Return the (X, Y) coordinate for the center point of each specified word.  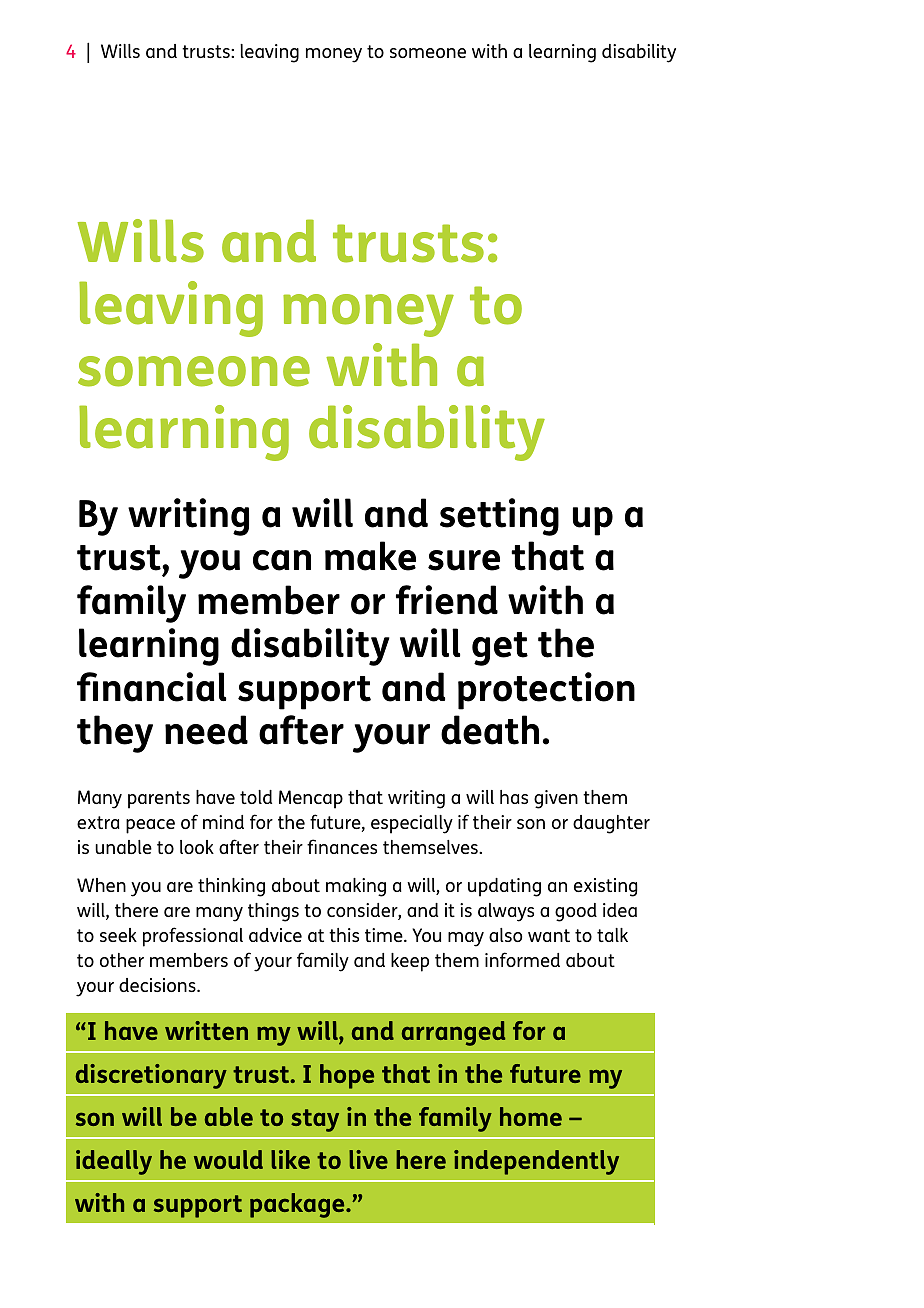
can (282, 560)
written (206, 1030)
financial (151, 687)
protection (546, 691)
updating (504, 887)
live (368, 1159)
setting (499, 517)
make (370, 556)
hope (347, 1076)
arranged (453, 1033)
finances (342, 846)
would (228, 1159)
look (197, 847)
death (490, 730)
